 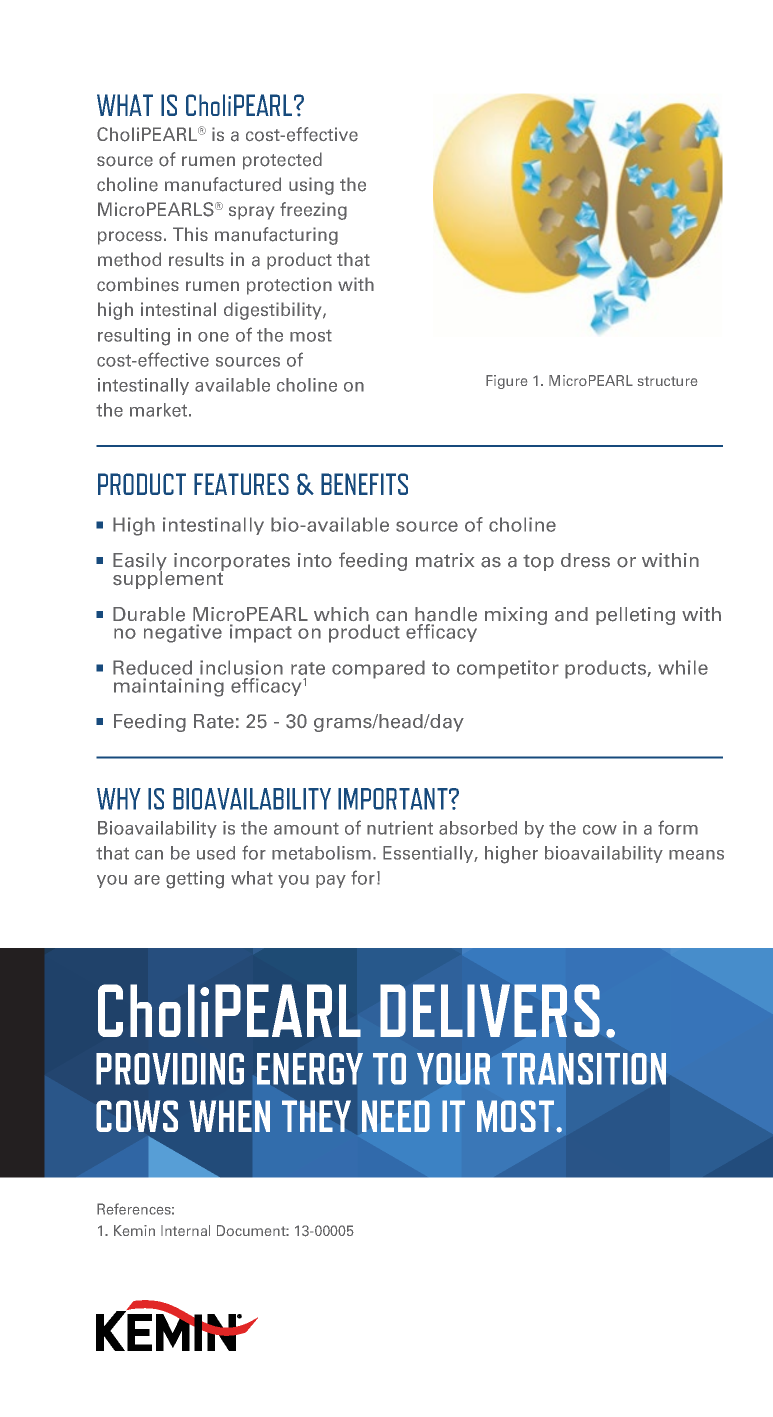 What do you see at coordinates (185, 1230) in the screenshot?
I see `Internal` at bounding box center [185, 1230].
